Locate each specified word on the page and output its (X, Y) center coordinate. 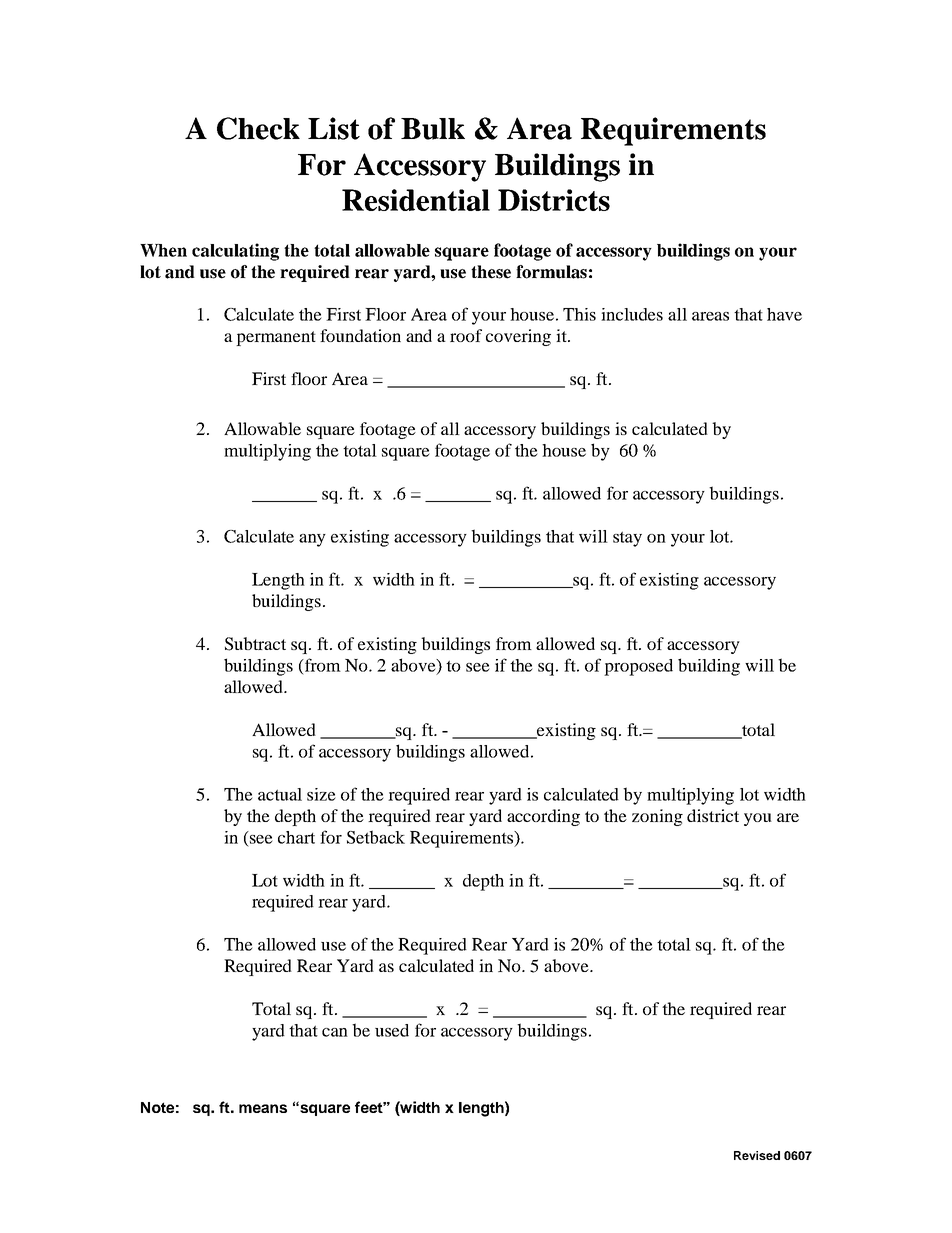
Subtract (255, 644)
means (263, 1108)
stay (627, 539)
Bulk (433, 129)
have (784, 314)
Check (258, 128)
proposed (638, 667)
